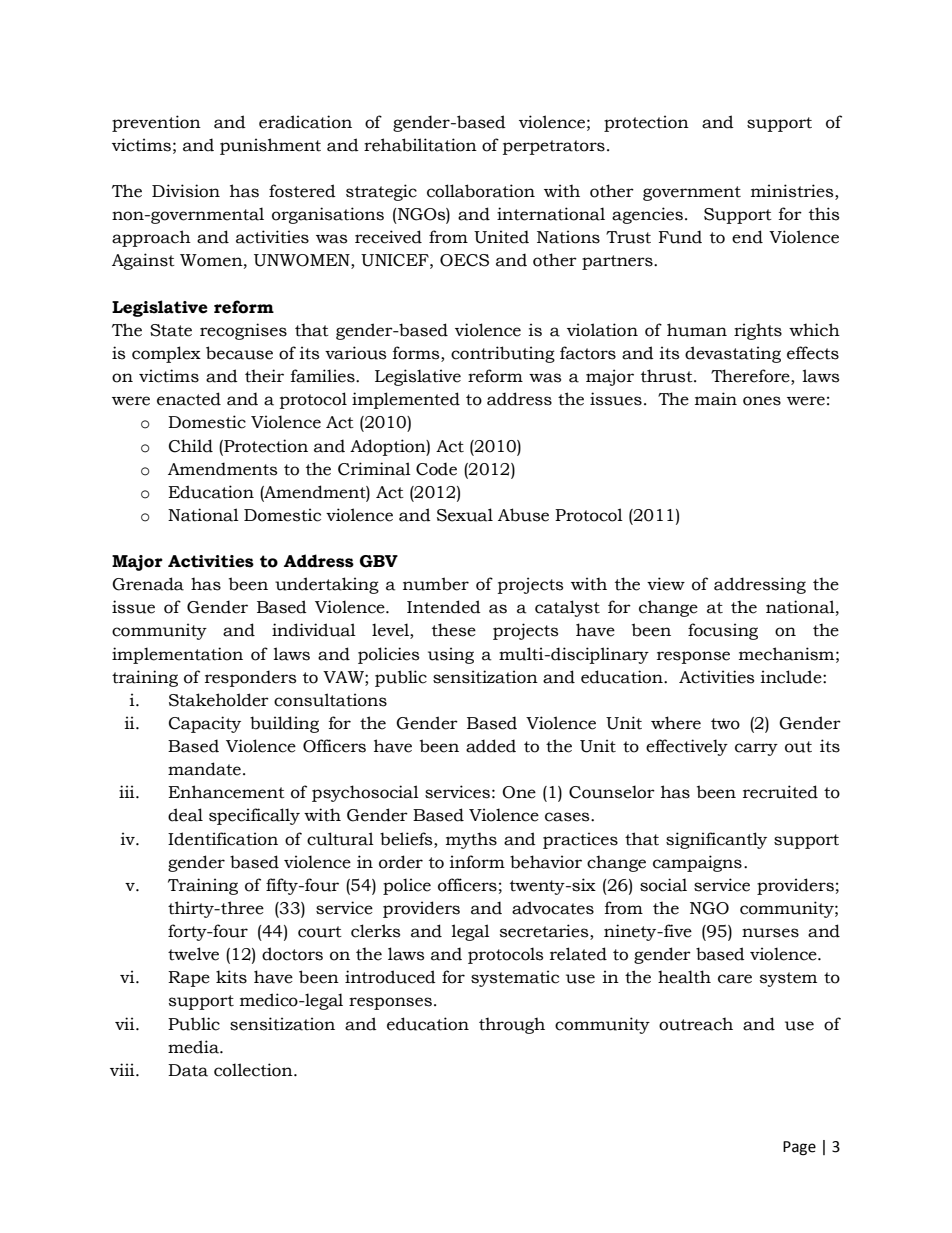  I want to click on ministries, so click(793, 192).
